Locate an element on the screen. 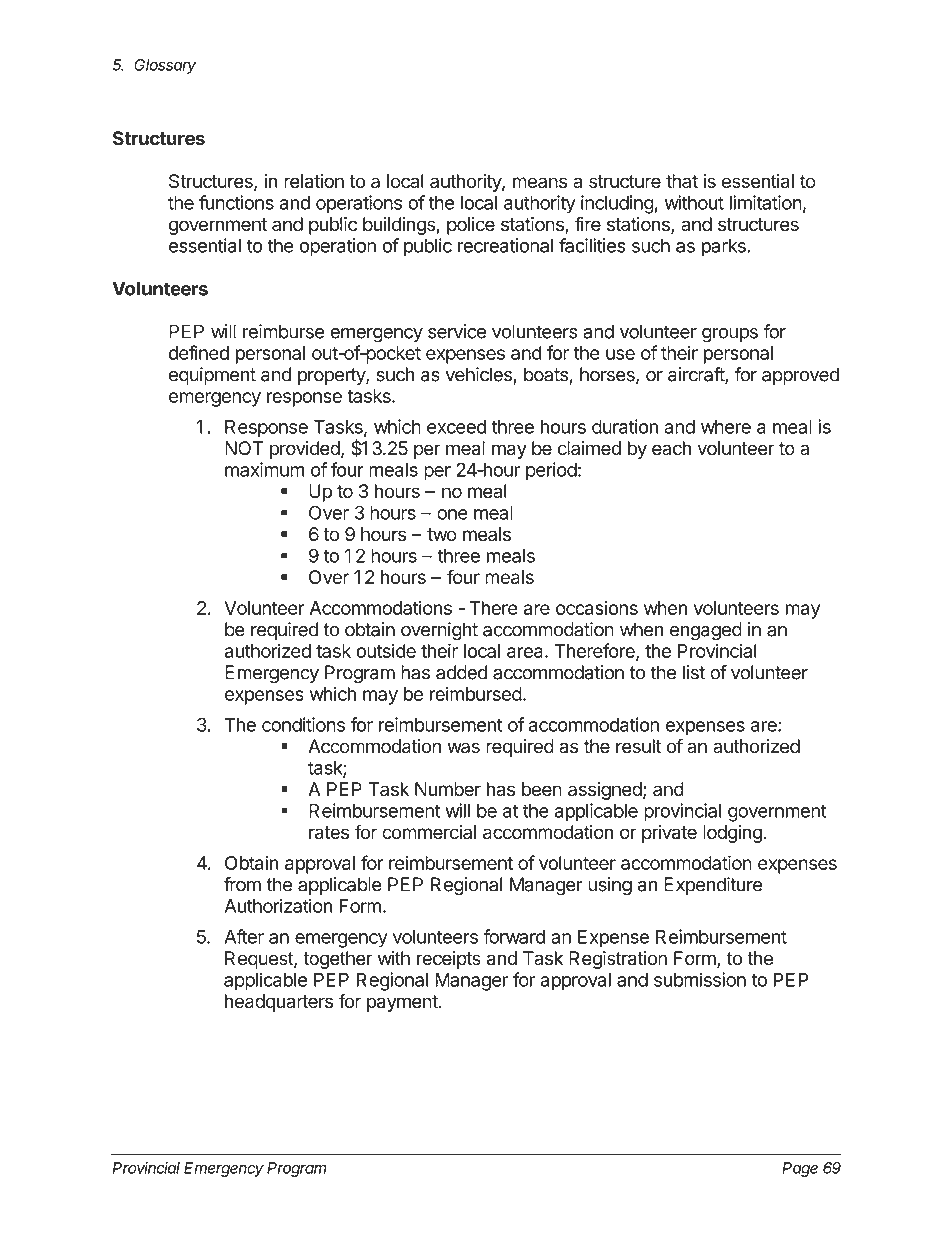 This screenshot has height=1233, width=952. payment is located at coordinates (402, 1003).
